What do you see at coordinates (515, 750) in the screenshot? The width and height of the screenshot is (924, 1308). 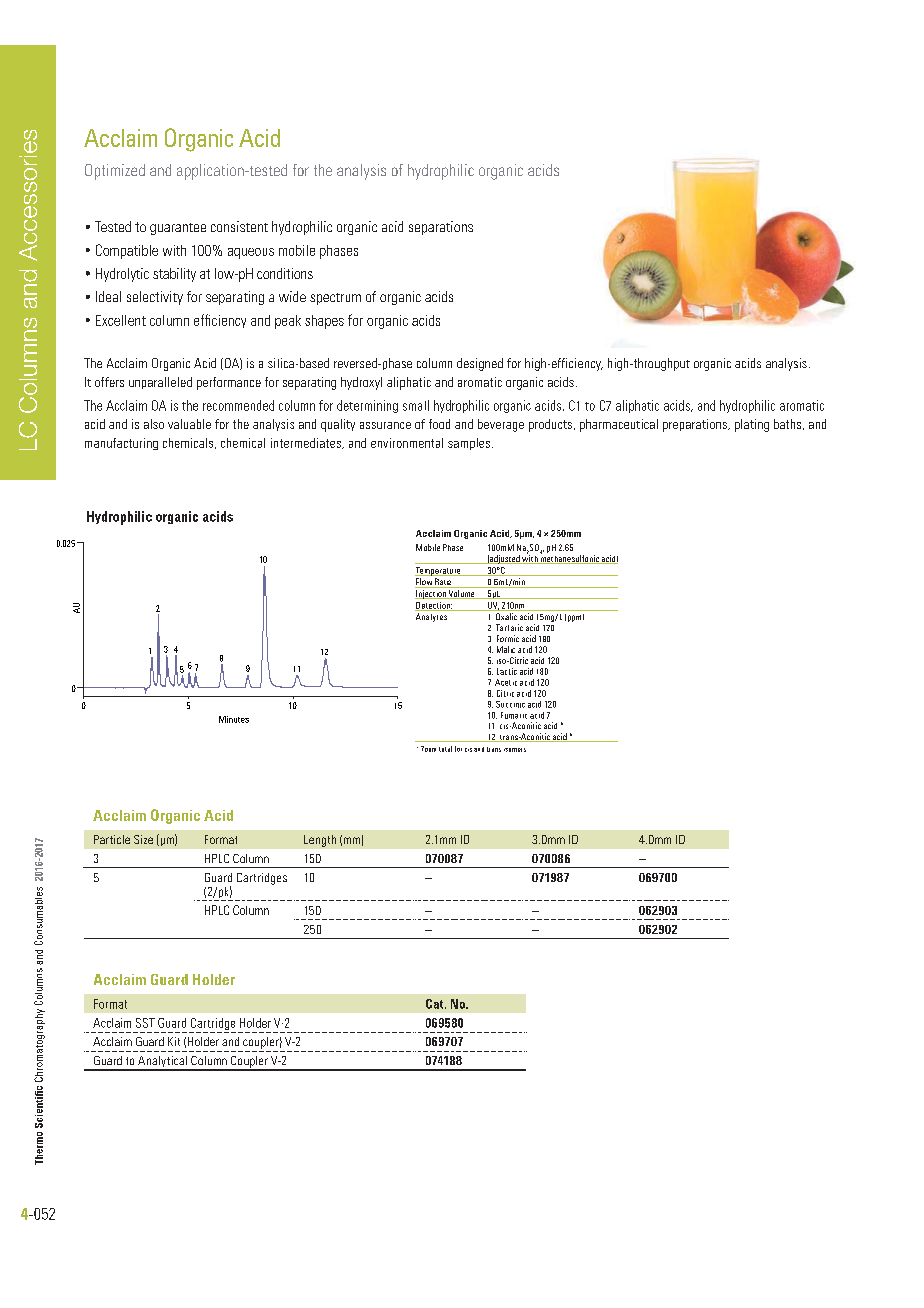 I see `isomers` at bounding box center [515, 750].
